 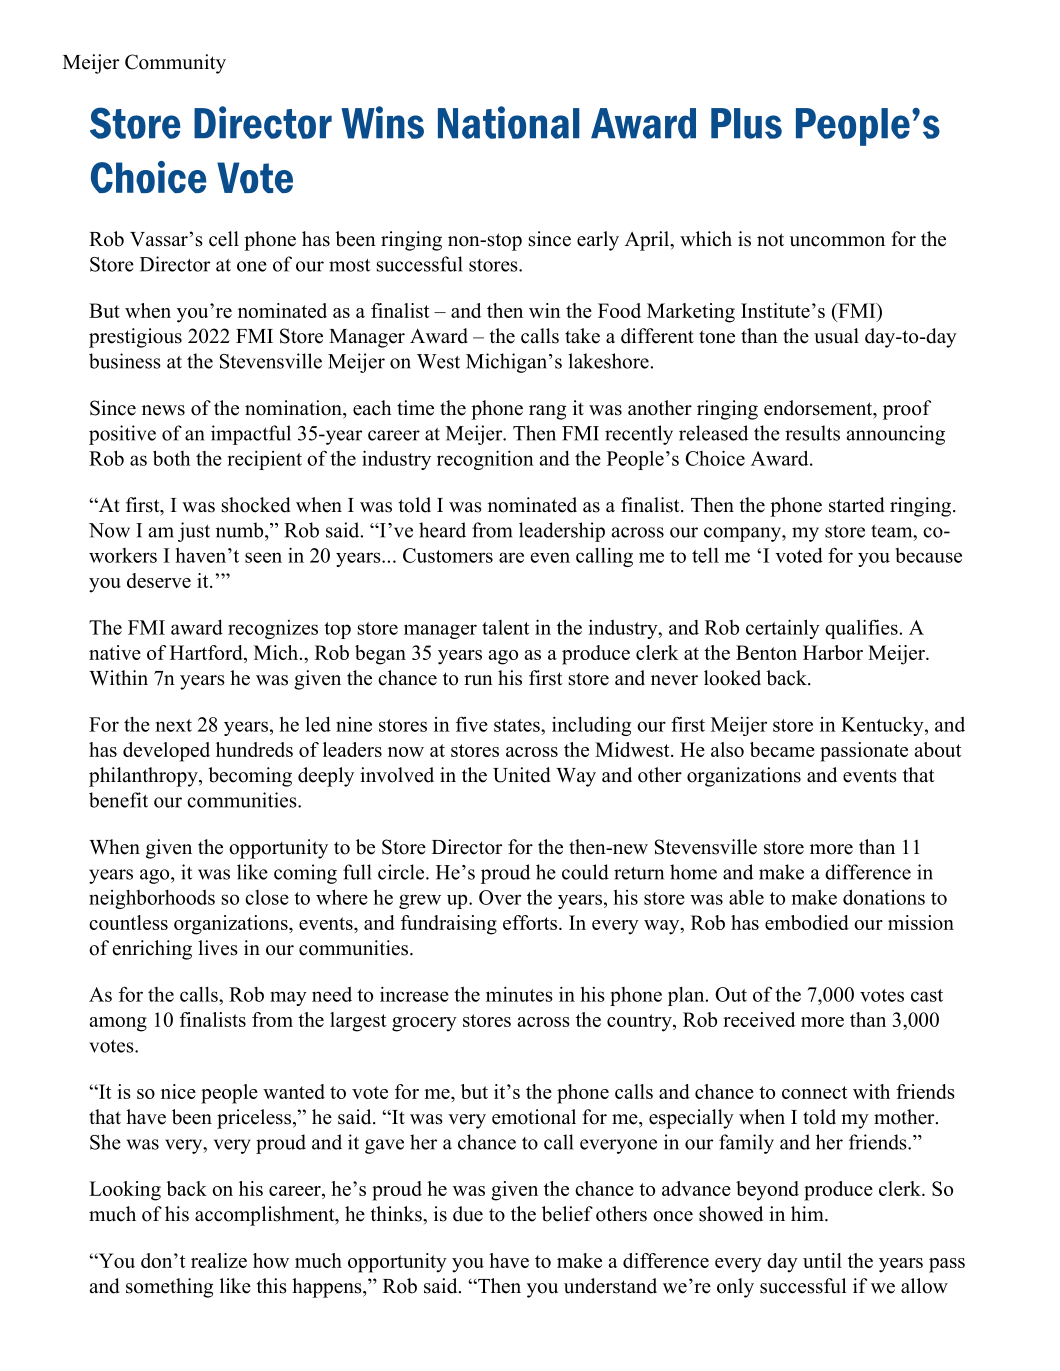 What do you see at coordinates (152, 899) in the screenshot?
I see `neighborhoods` at bounding box center [152, 899].
